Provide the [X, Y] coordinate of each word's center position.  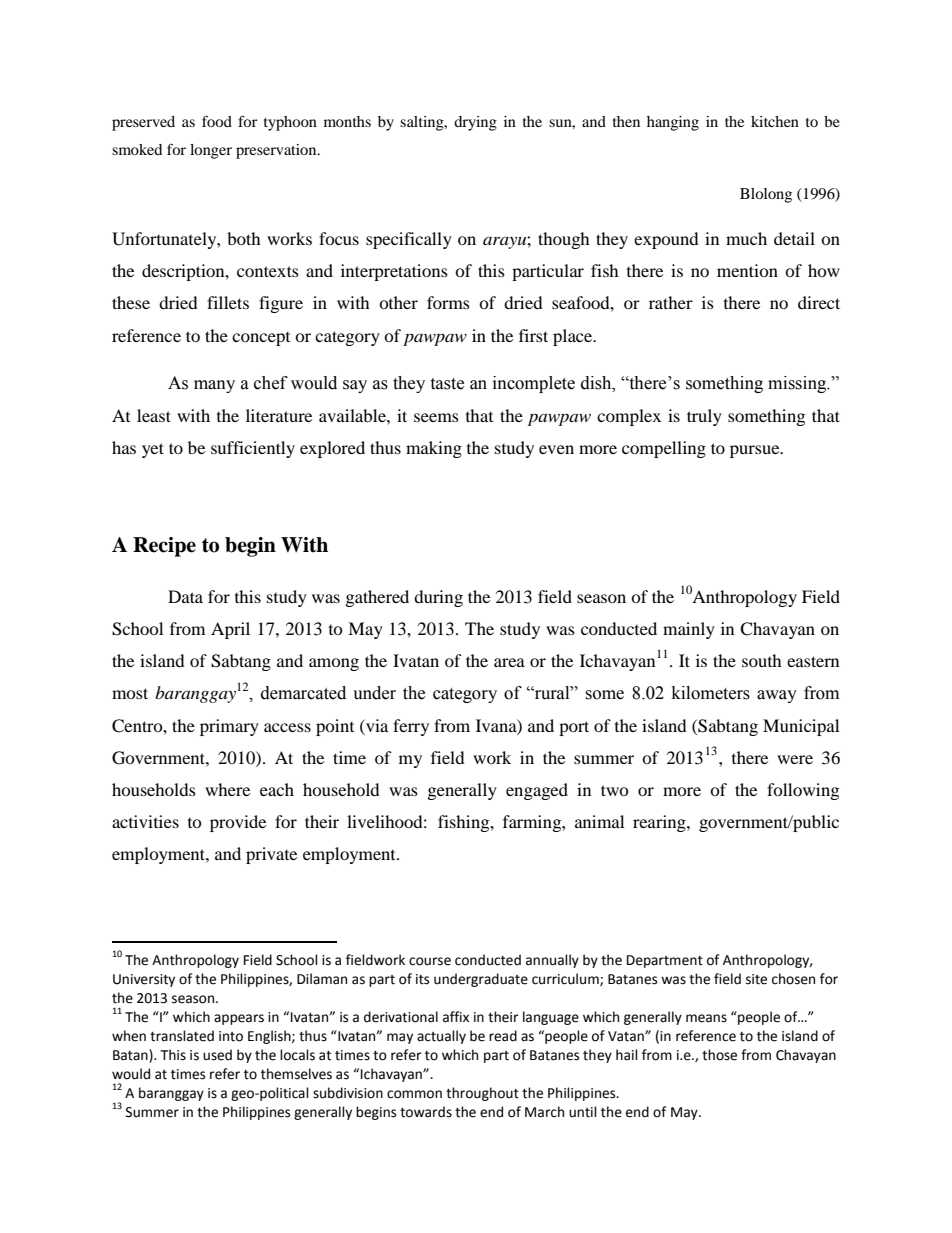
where [227, 789]
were [795, 759]
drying [475, 123]
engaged [537, 791]
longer [211, 151]
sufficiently [253, 449]
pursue [756, 451]
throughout [482, 1094]
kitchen [775, 121]
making [434, 449]
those [719, 1055]
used [217, 1055]
